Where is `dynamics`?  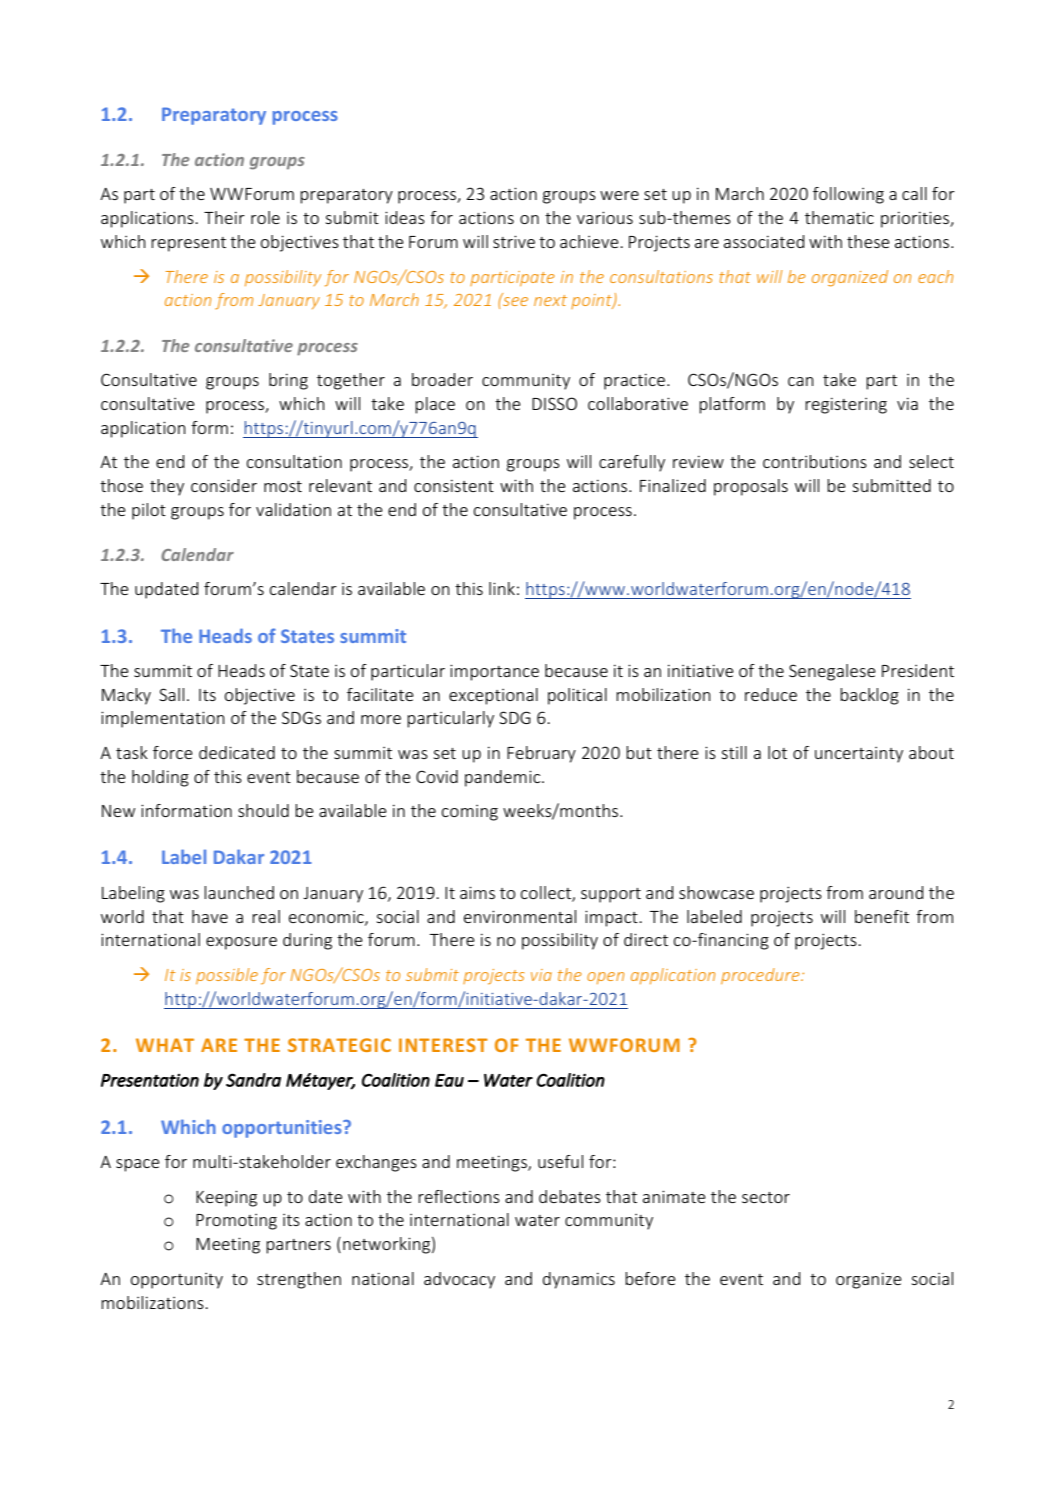 dynamics is located at coordinates (579, 1280).
